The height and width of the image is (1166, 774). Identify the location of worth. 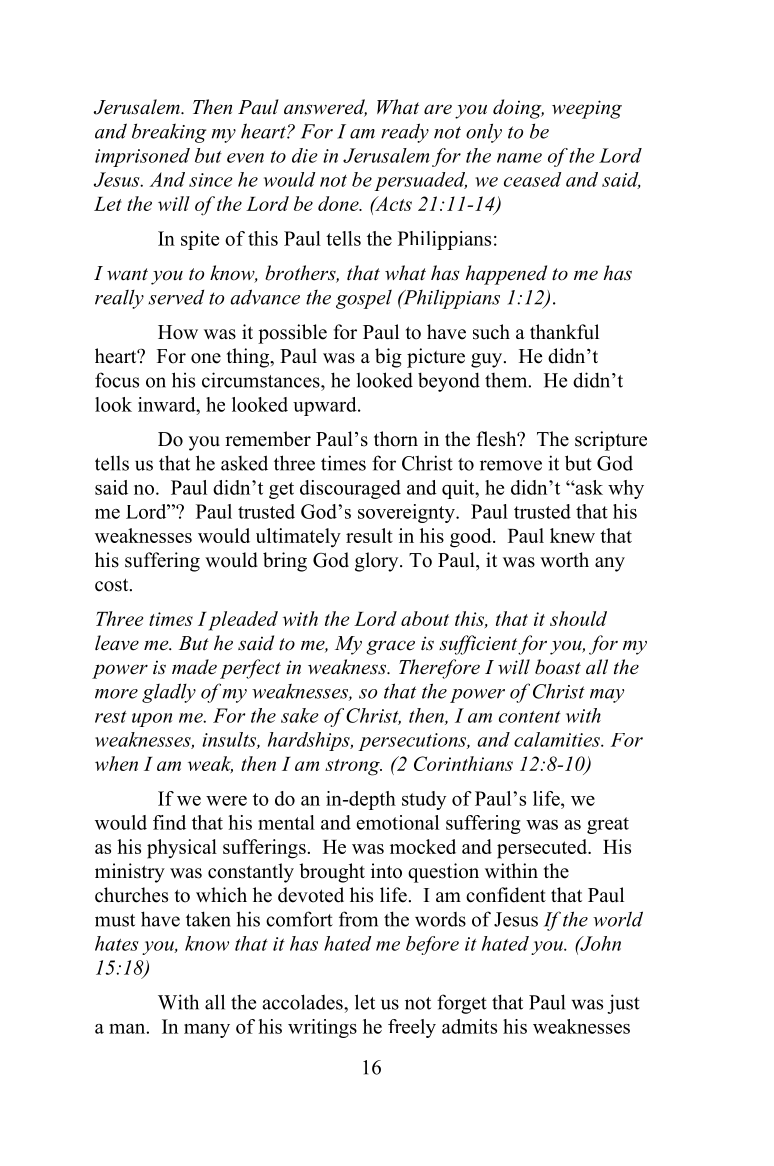
(564, 560).
